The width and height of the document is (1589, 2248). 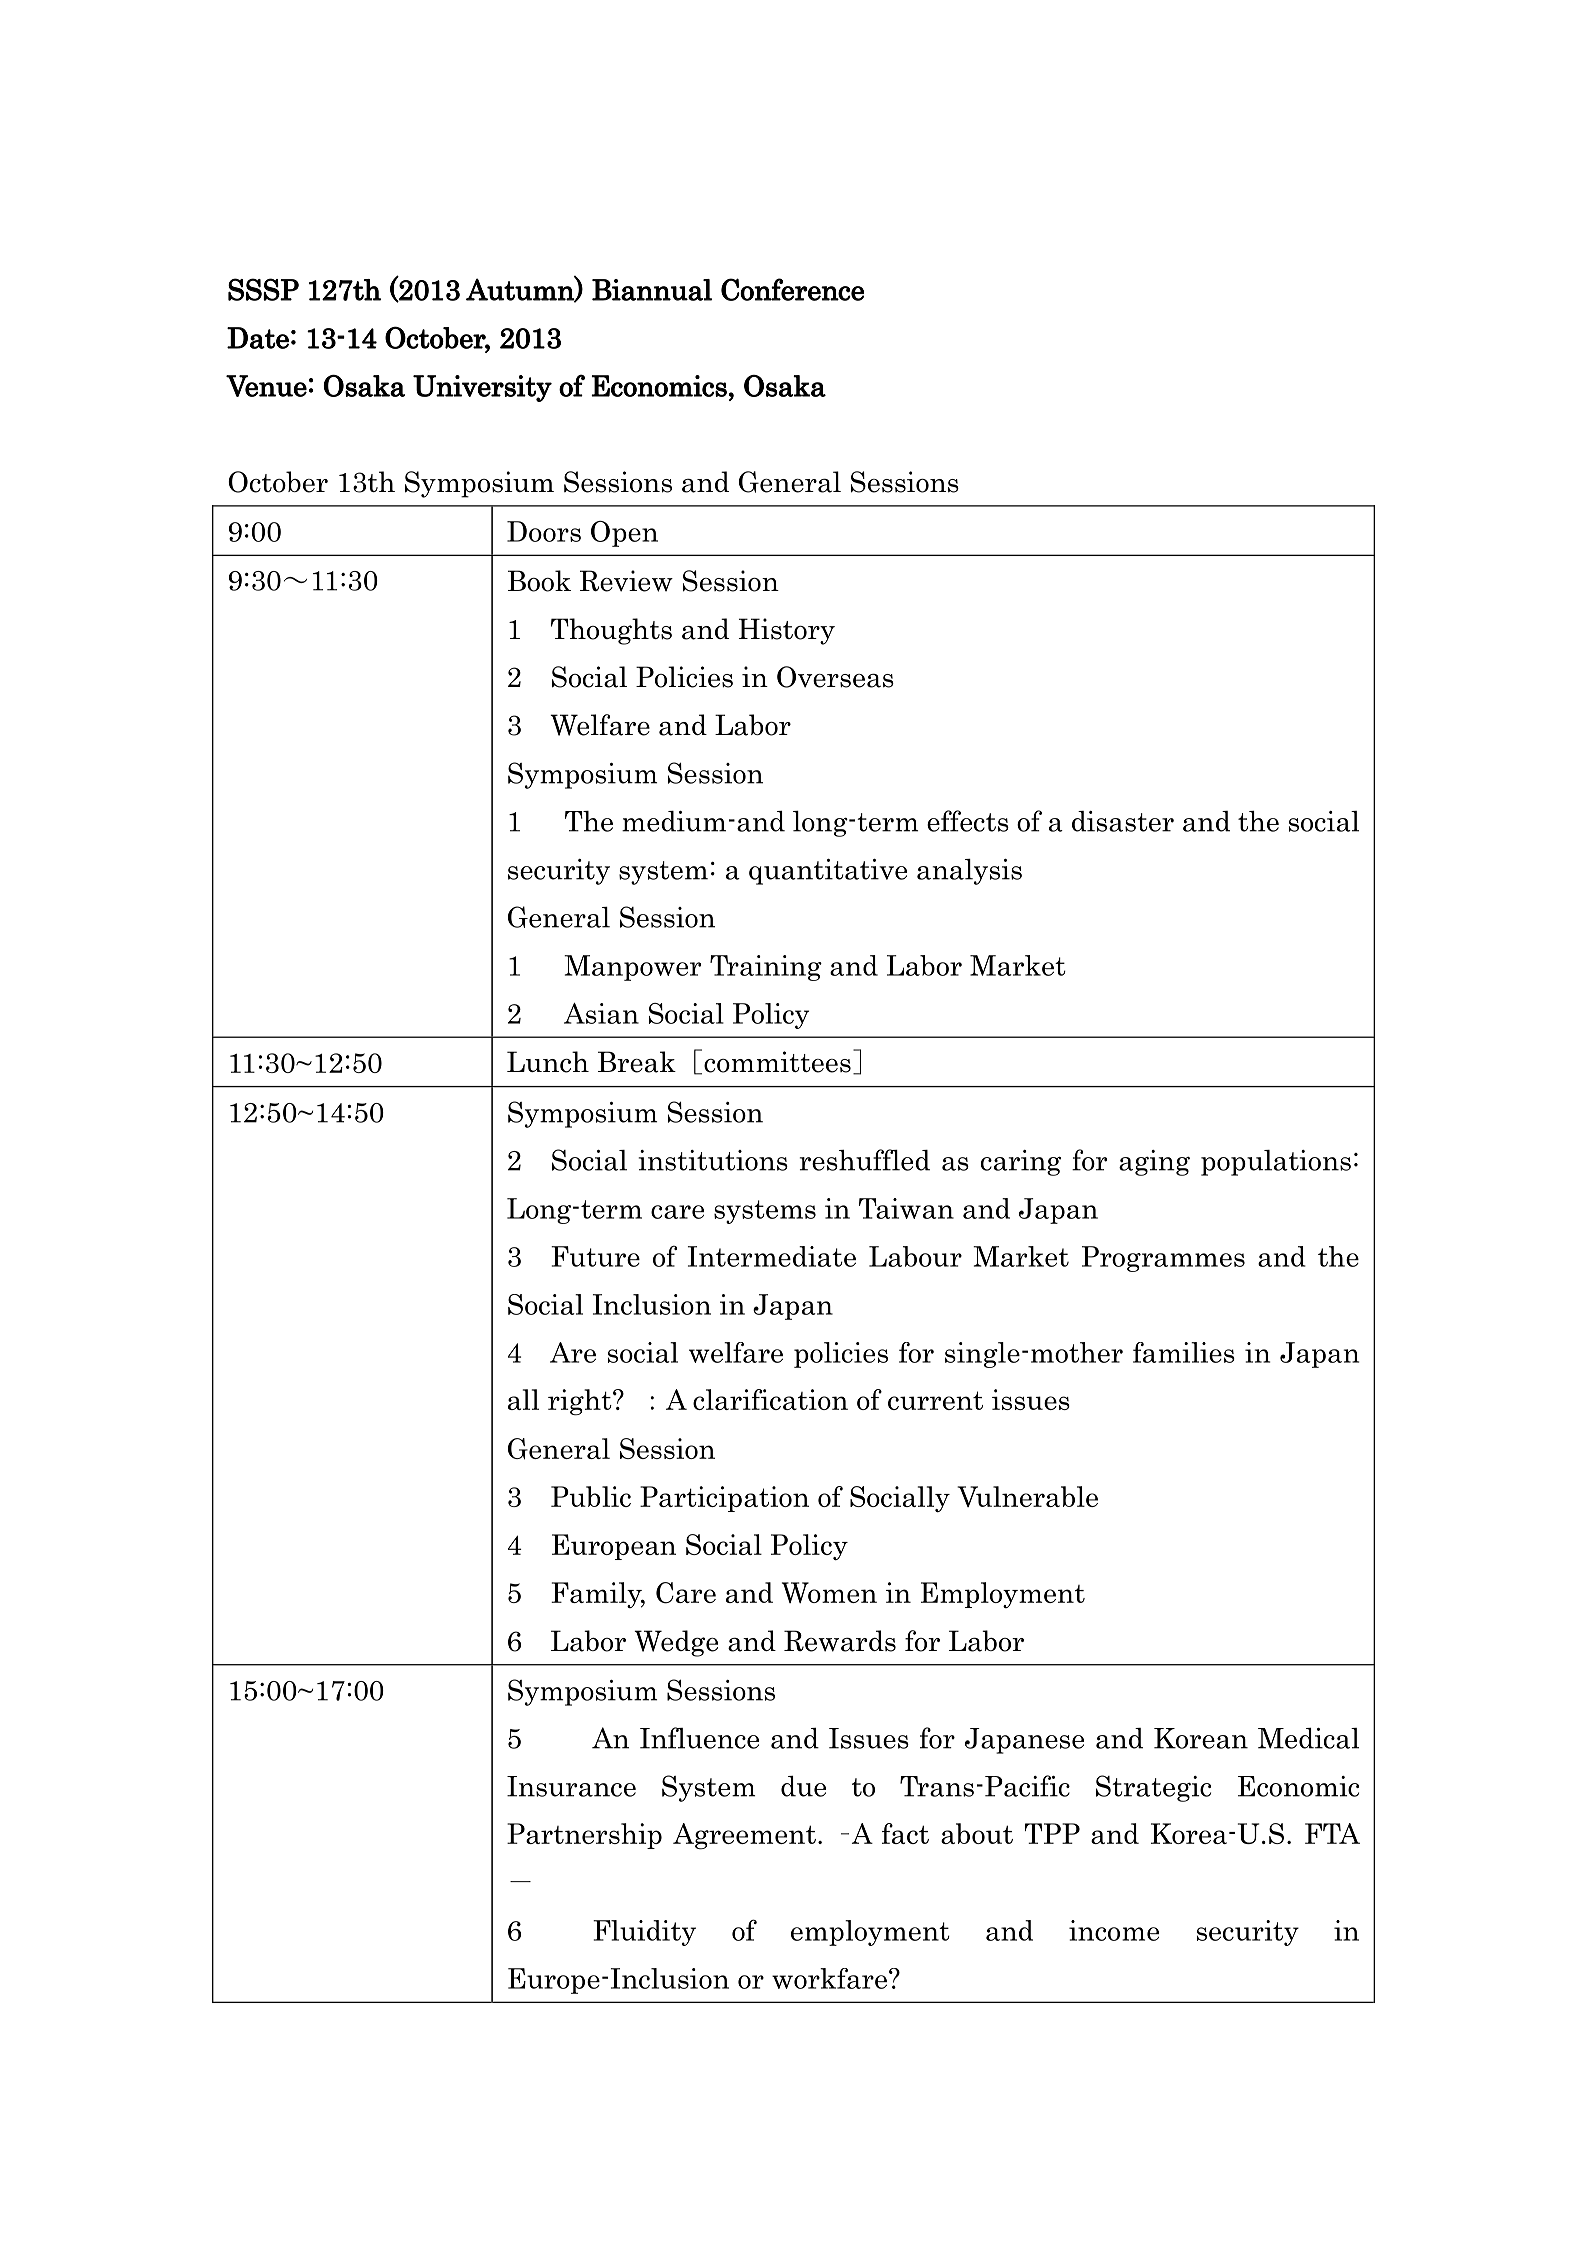 I want to click on Training, so click(x=766, y=968).
